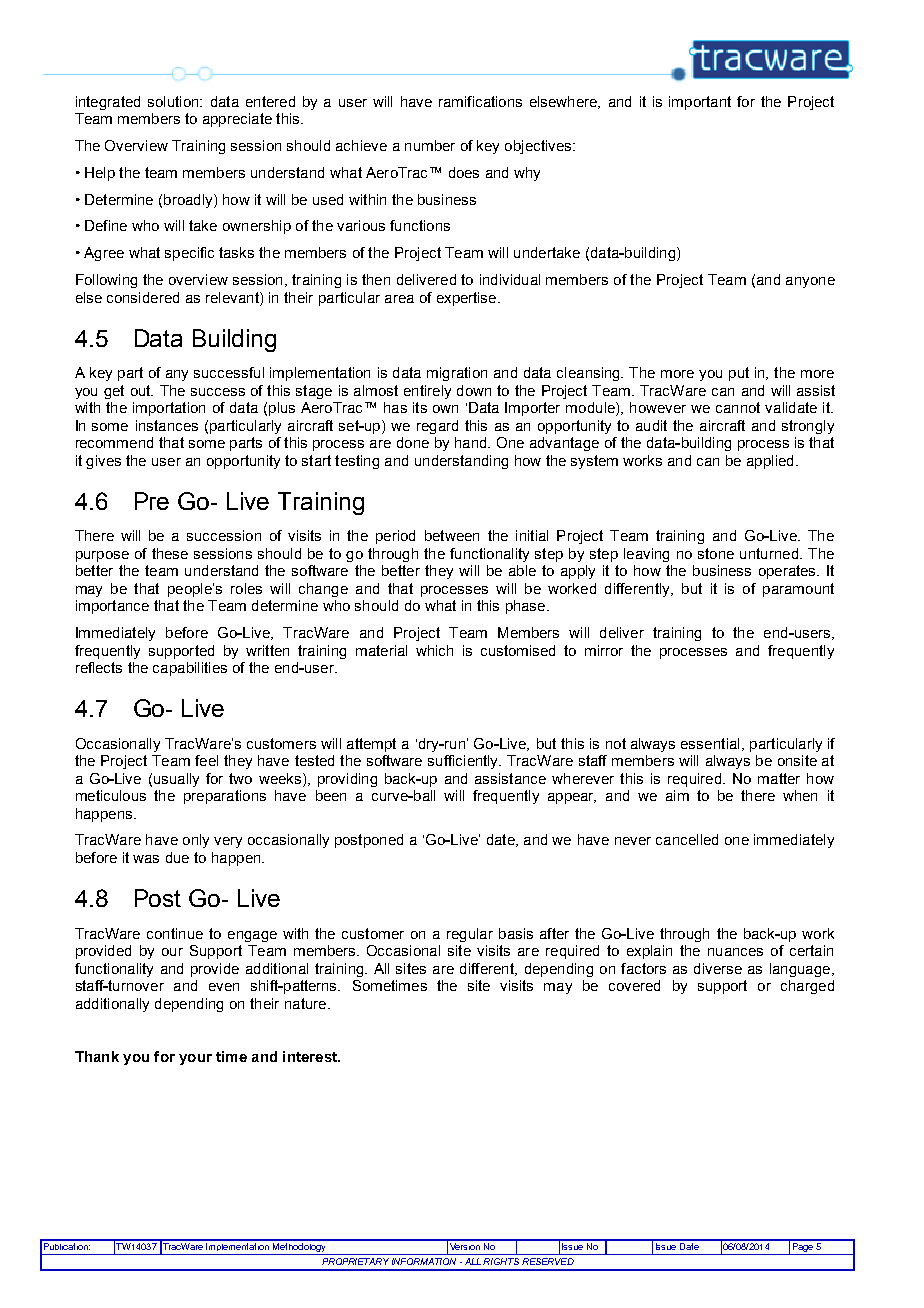 This image has height=1308, width=924. Describe the element at coordinates (174, 101) in the image. I see `solution` at that location.
